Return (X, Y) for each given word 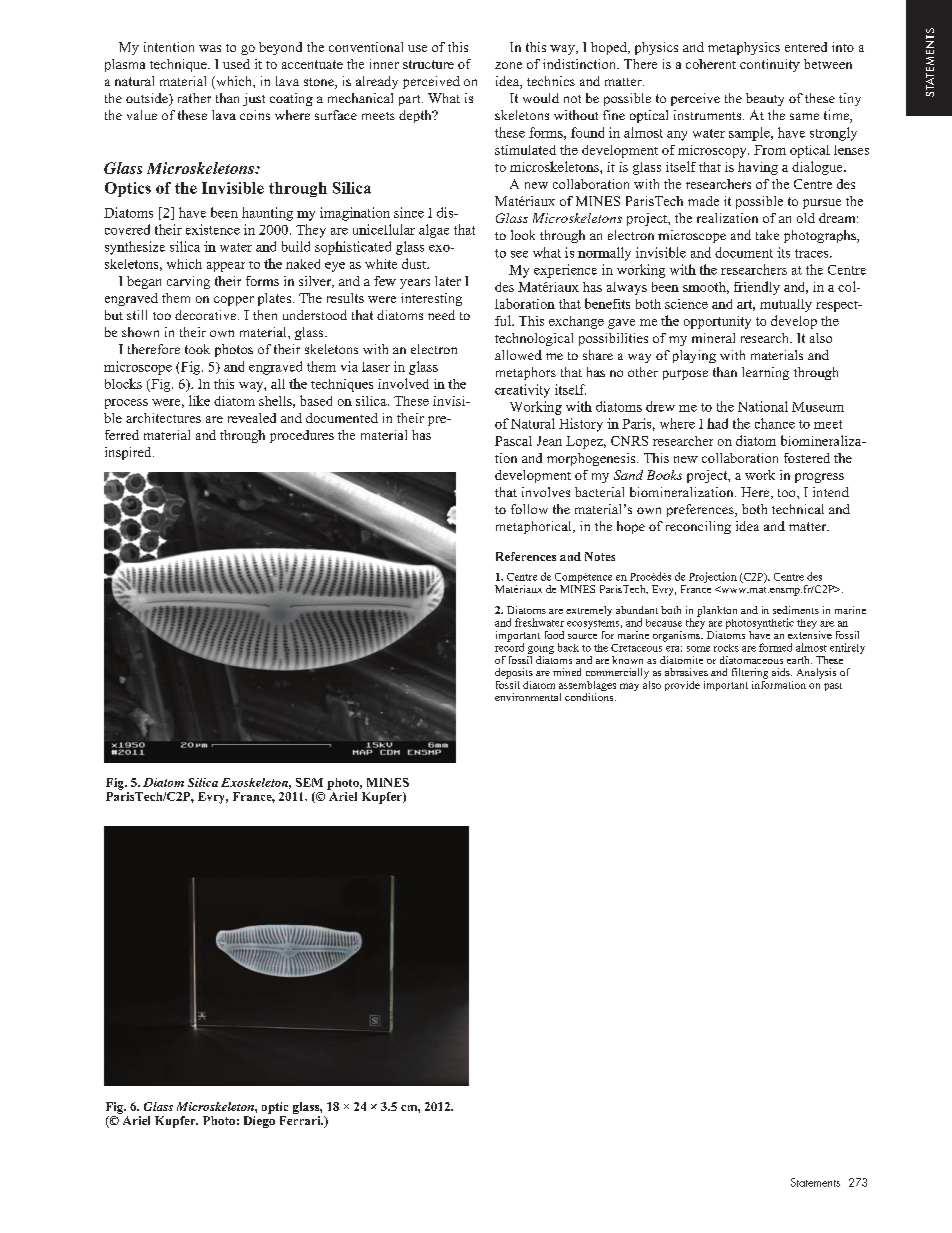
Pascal (513, 441)
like (199, 400)
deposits (514, 673)
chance (775, 423)
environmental (528, 697)
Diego (259, 1120)
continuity (770, 65)
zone (508, 65)
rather (194, 98)
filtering (750, 673)
